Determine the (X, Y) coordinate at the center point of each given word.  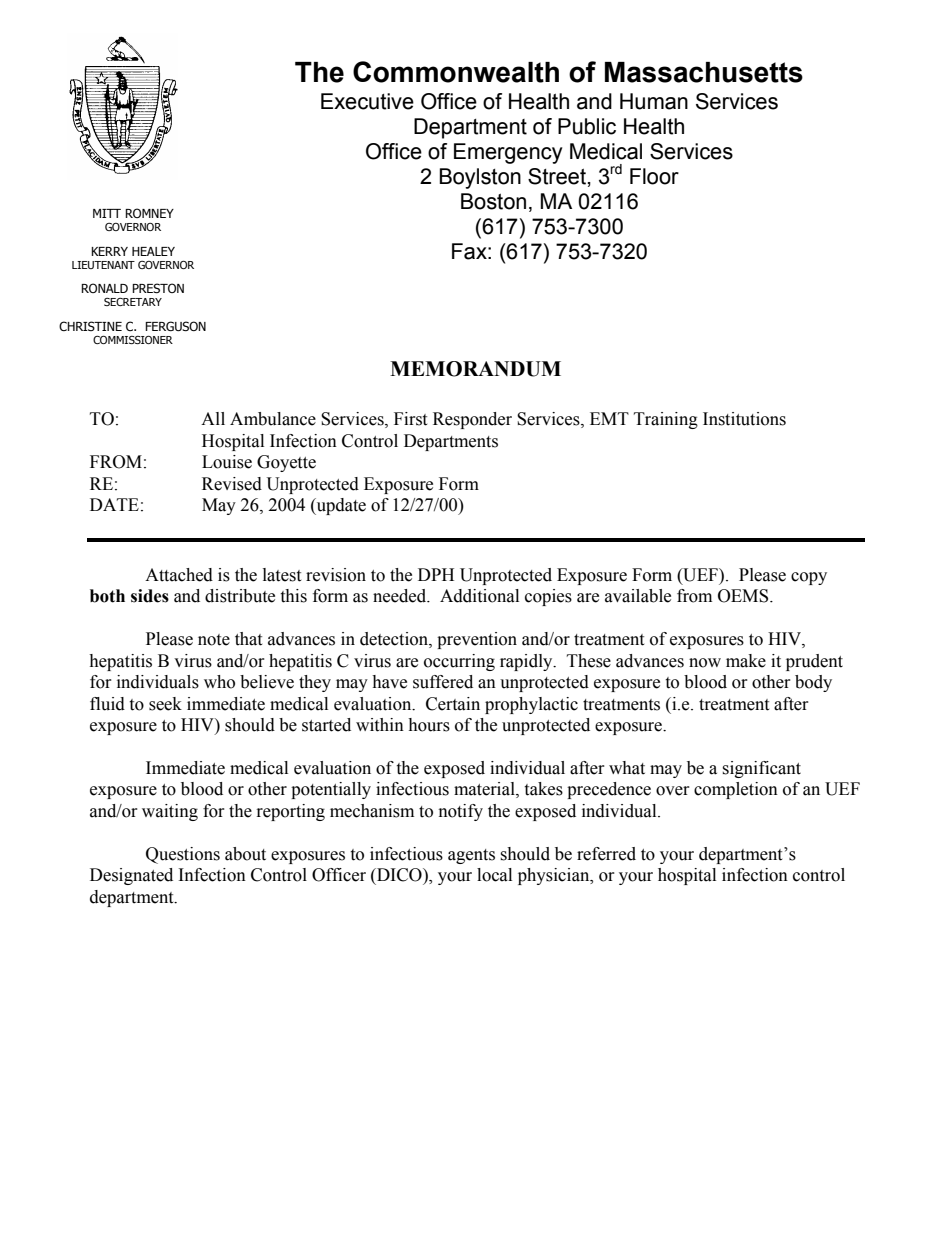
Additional (479, 596)
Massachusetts (704, 72)
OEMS (744, 596)
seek (165, 704)
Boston (493, 201)
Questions (183, 855)
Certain (453, 704)
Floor (654, 176)
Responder (472, 420)
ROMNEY (149, 213)
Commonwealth (456, 72)
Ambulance (273, 419)
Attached (179, 575)
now (705, 663)
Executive (367, 101)
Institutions (744, 419)
